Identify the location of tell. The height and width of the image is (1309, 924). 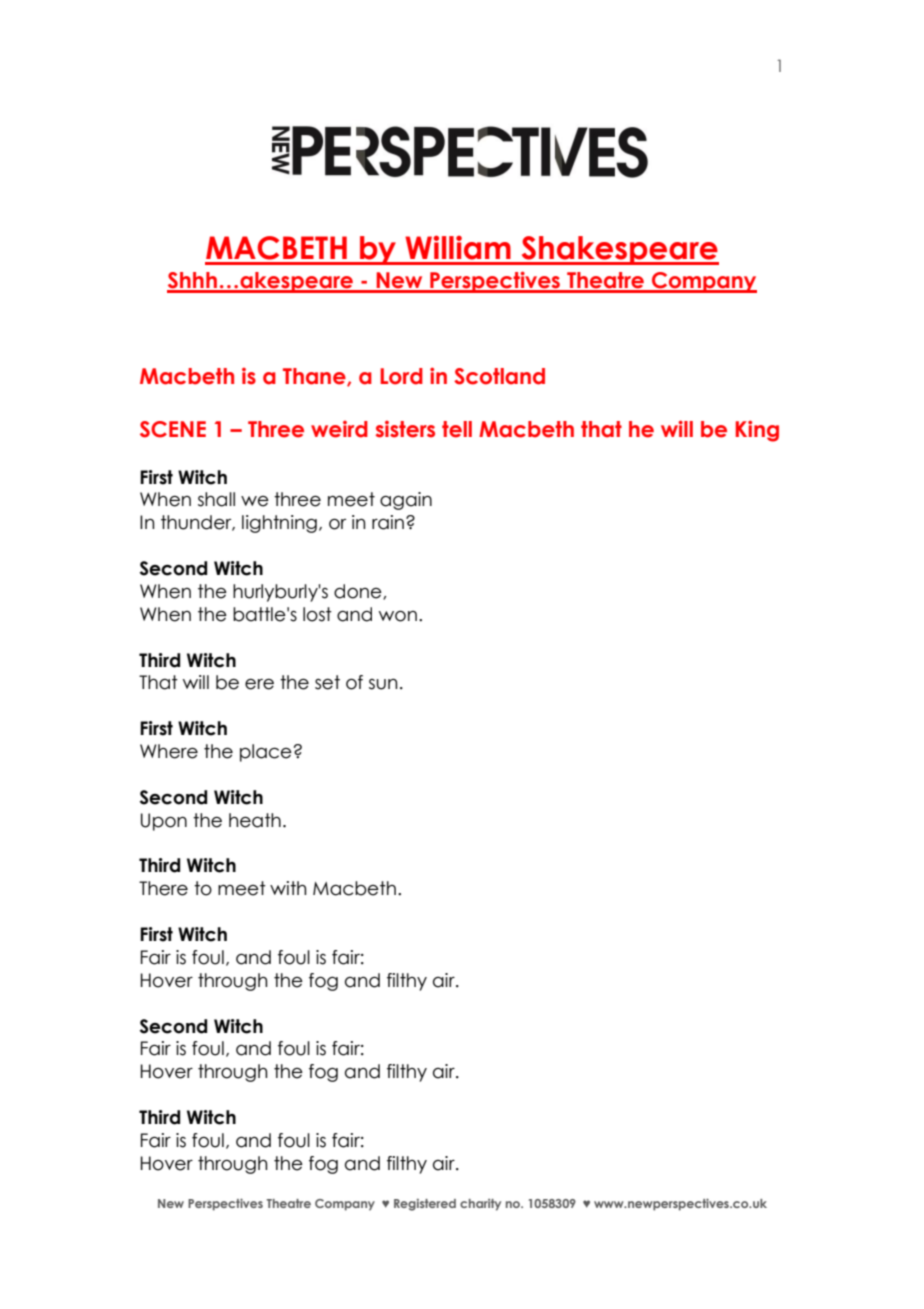
(457, 429).
